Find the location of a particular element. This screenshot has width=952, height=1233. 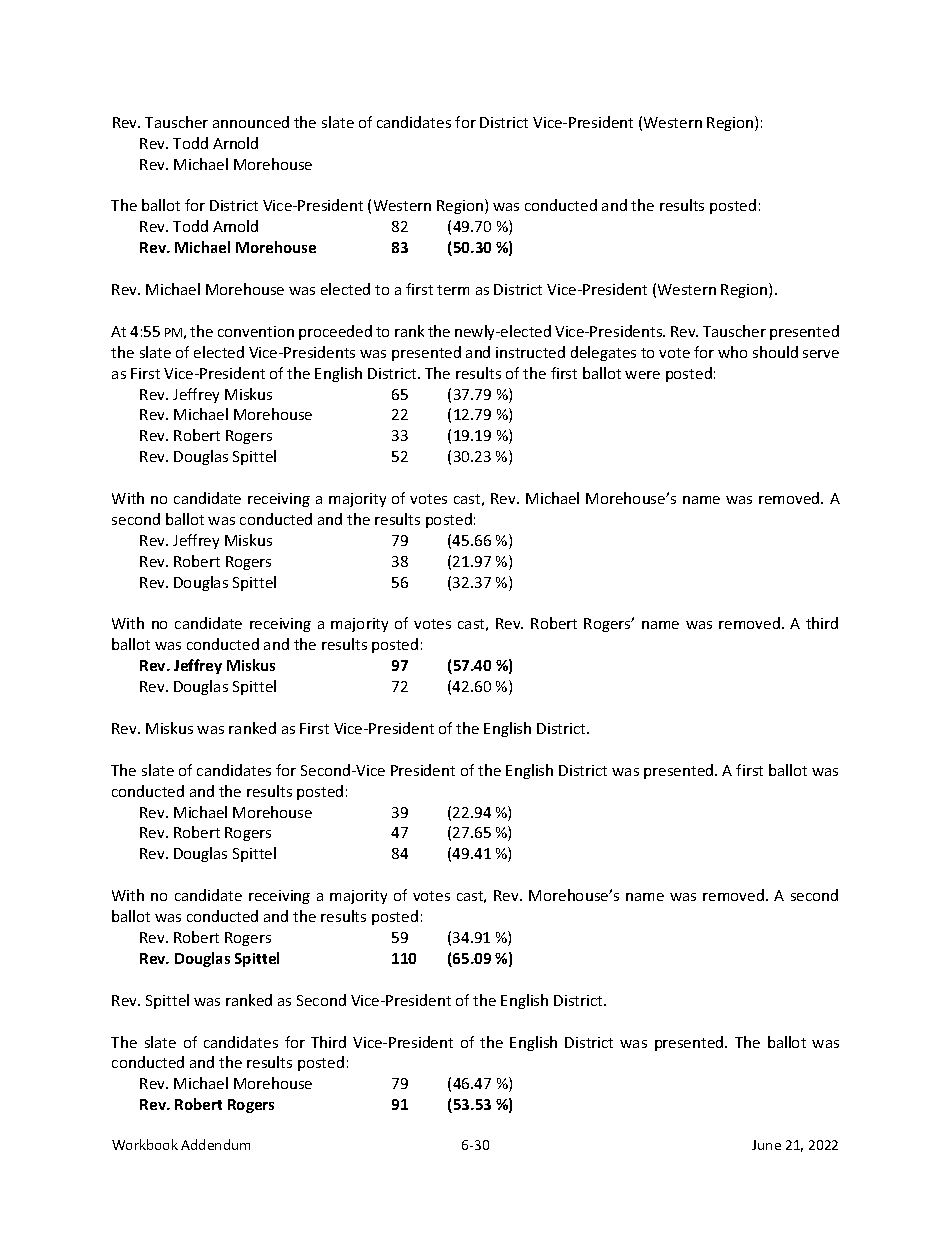

serve is located at coordinates (821, 354).
